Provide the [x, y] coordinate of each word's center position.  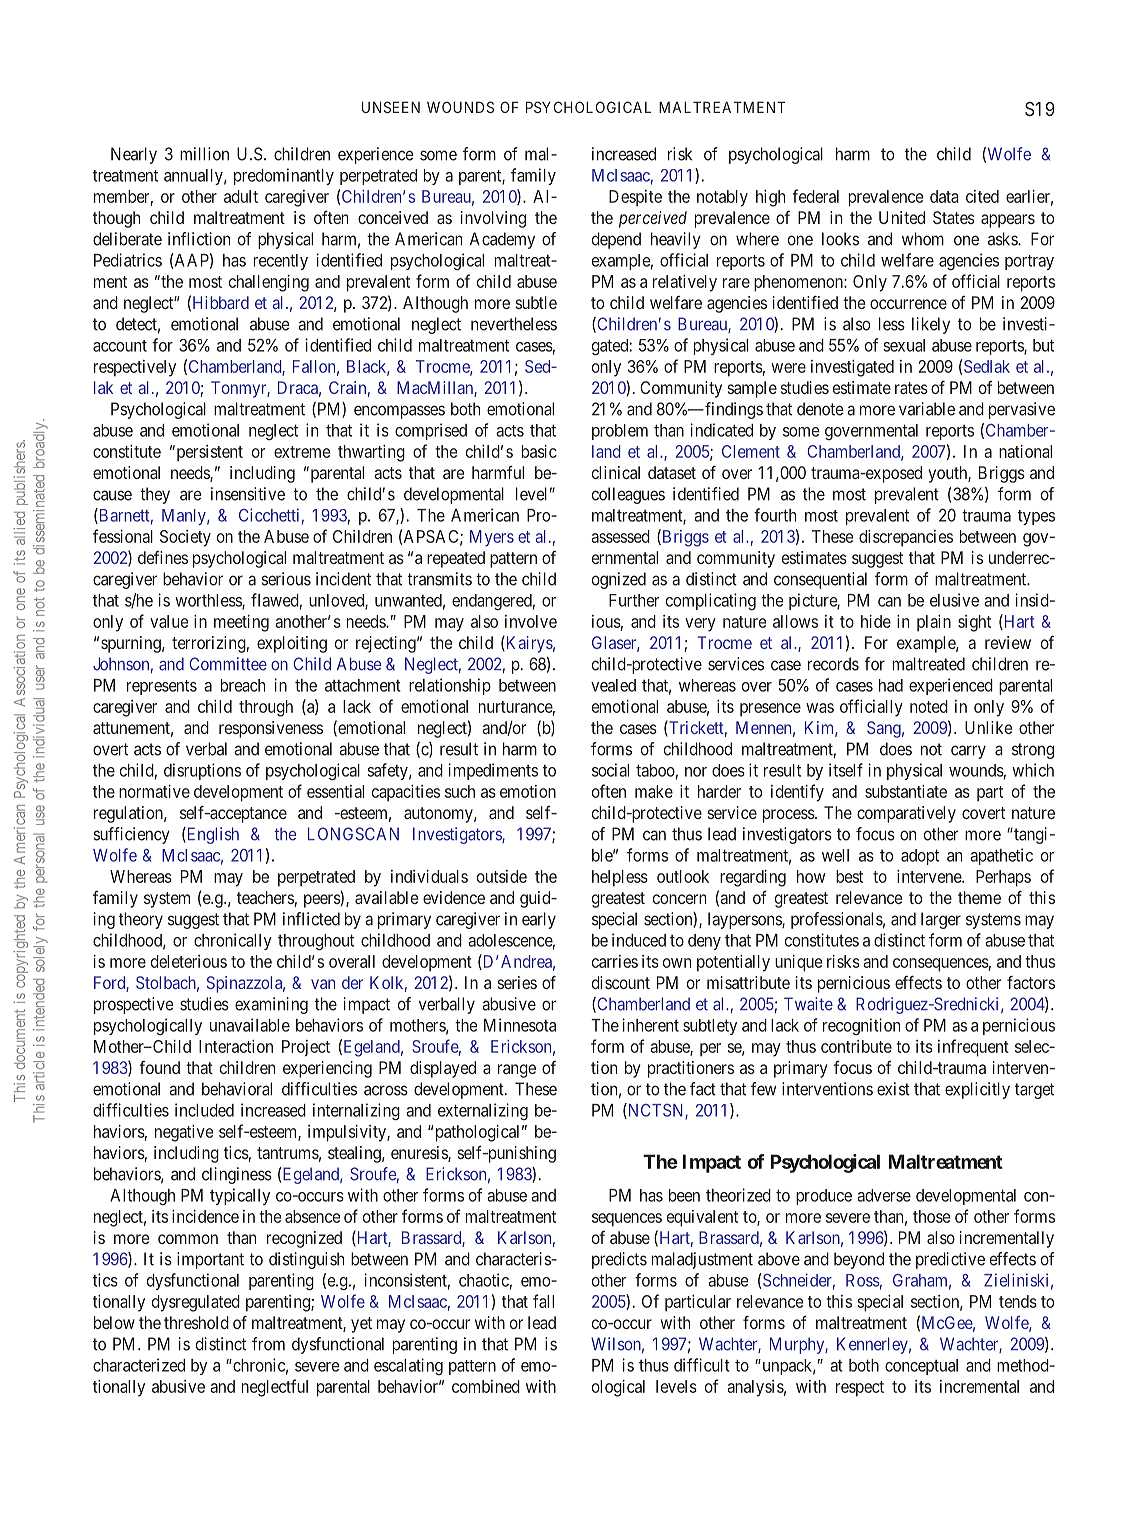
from [268, 1344]
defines [163, 557]
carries [615, 961]
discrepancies [906, 538]
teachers [265, 897]
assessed [620, 536]
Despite [635, 198]
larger [941, 920]
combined [486, 1386]
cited [982, 196]
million [204, 154]
